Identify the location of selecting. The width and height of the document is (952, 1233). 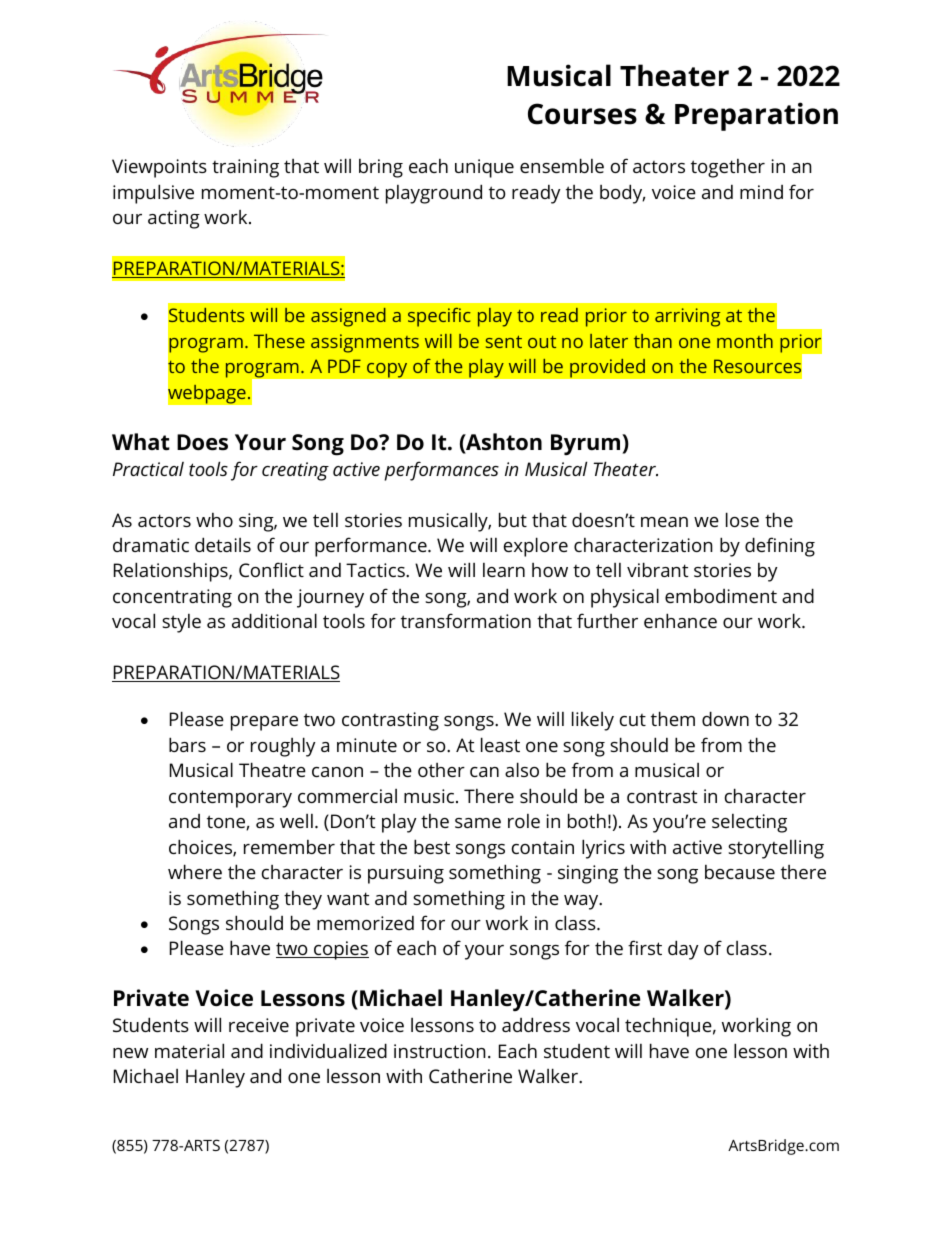
(749, 823).
